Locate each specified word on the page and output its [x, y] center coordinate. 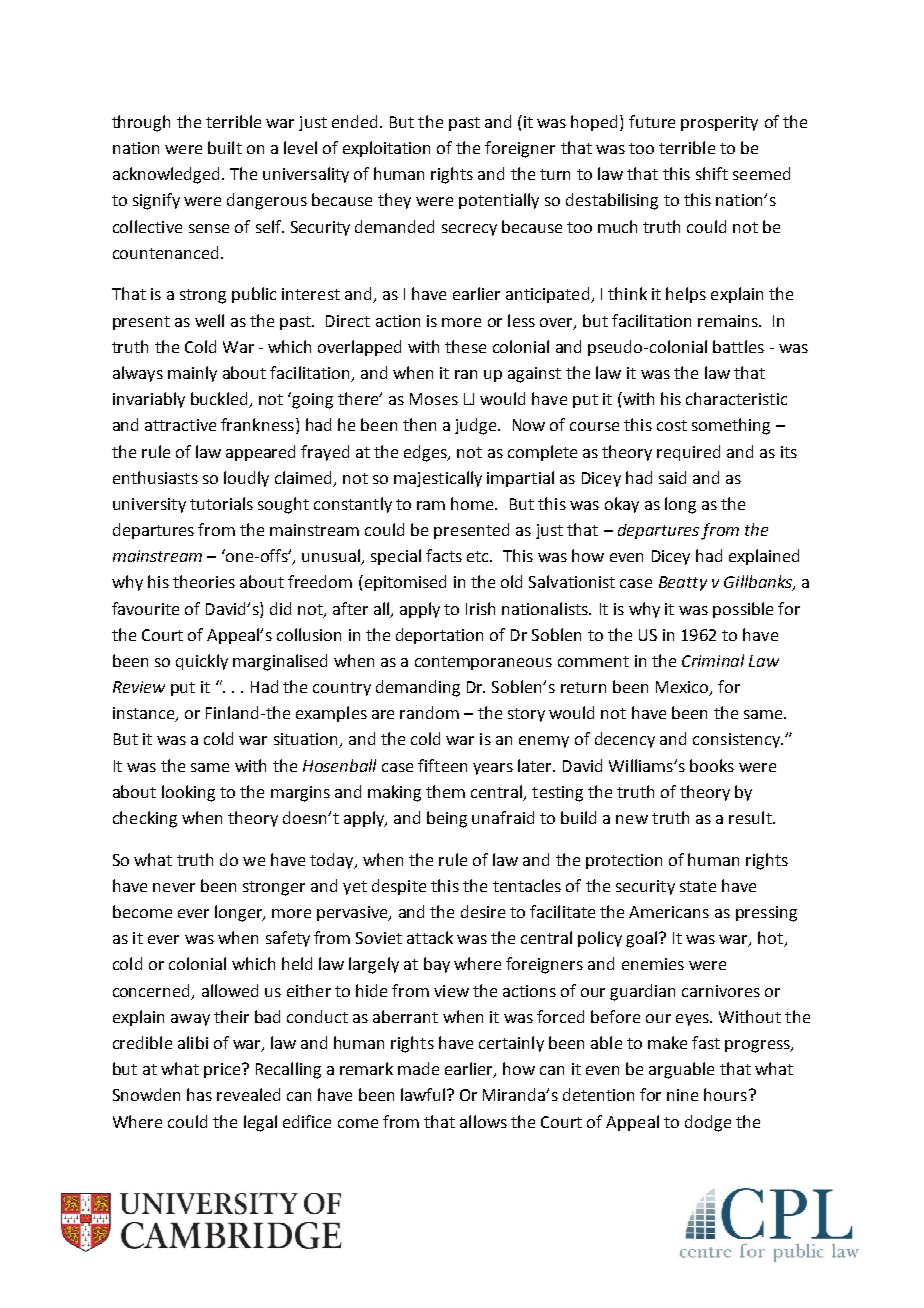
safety [288, 939]
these [465, 346]
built [225, 147]
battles [738, 346]
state [698, 886]
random [429, 712]
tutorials [221, 503]
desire [483, 911]
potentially [499, 201]
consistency [738, 740]
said [672, 477]
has [199, 1094]
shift [712, 173]
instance [145, 714]
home [473, 503]
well [209, 320]
